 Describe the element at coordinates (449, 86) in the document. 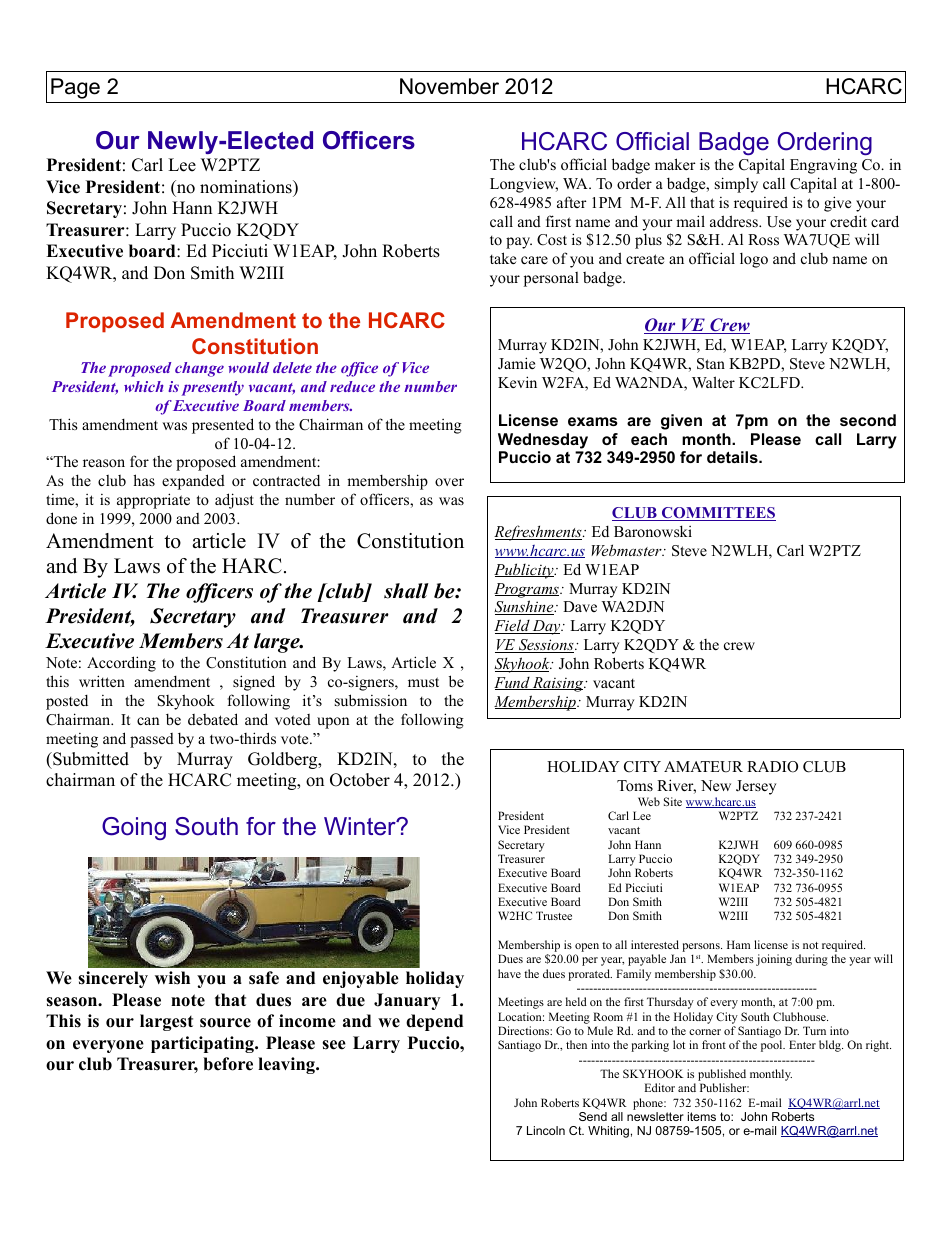

I see `November` at that location.
